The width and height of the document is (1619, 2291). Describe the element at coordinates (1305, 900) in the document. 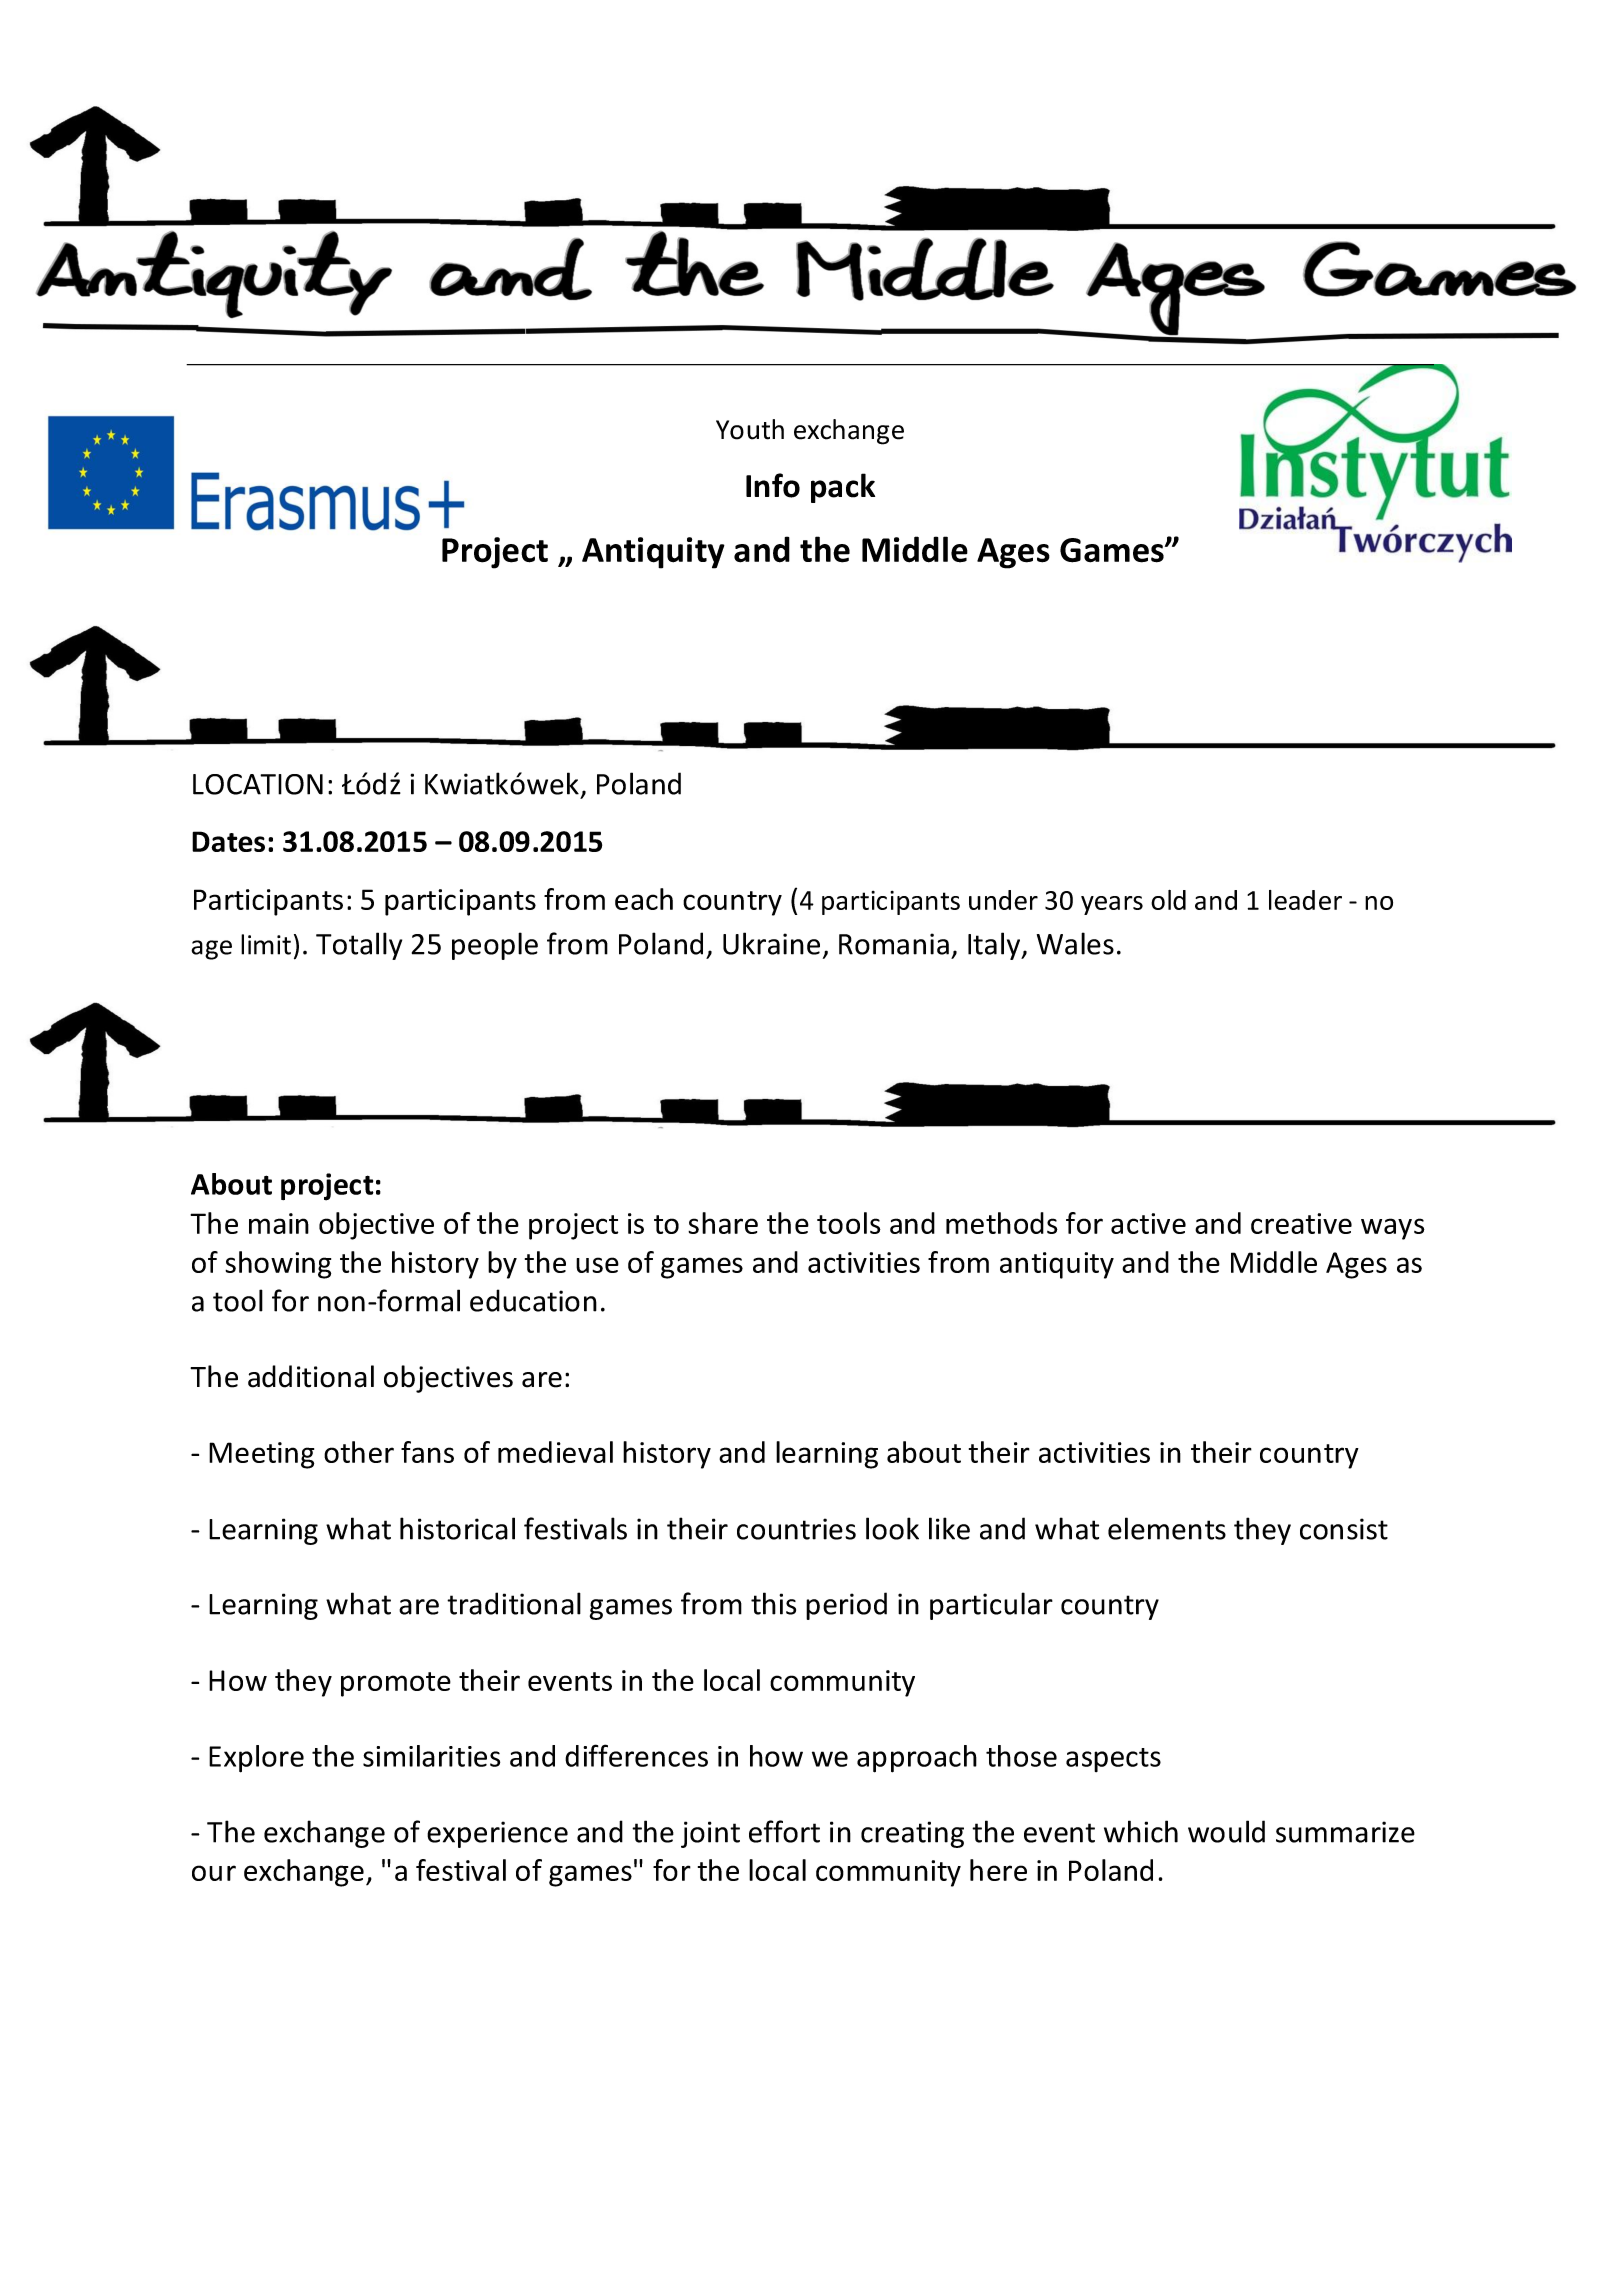

I see `leader` at that location.
